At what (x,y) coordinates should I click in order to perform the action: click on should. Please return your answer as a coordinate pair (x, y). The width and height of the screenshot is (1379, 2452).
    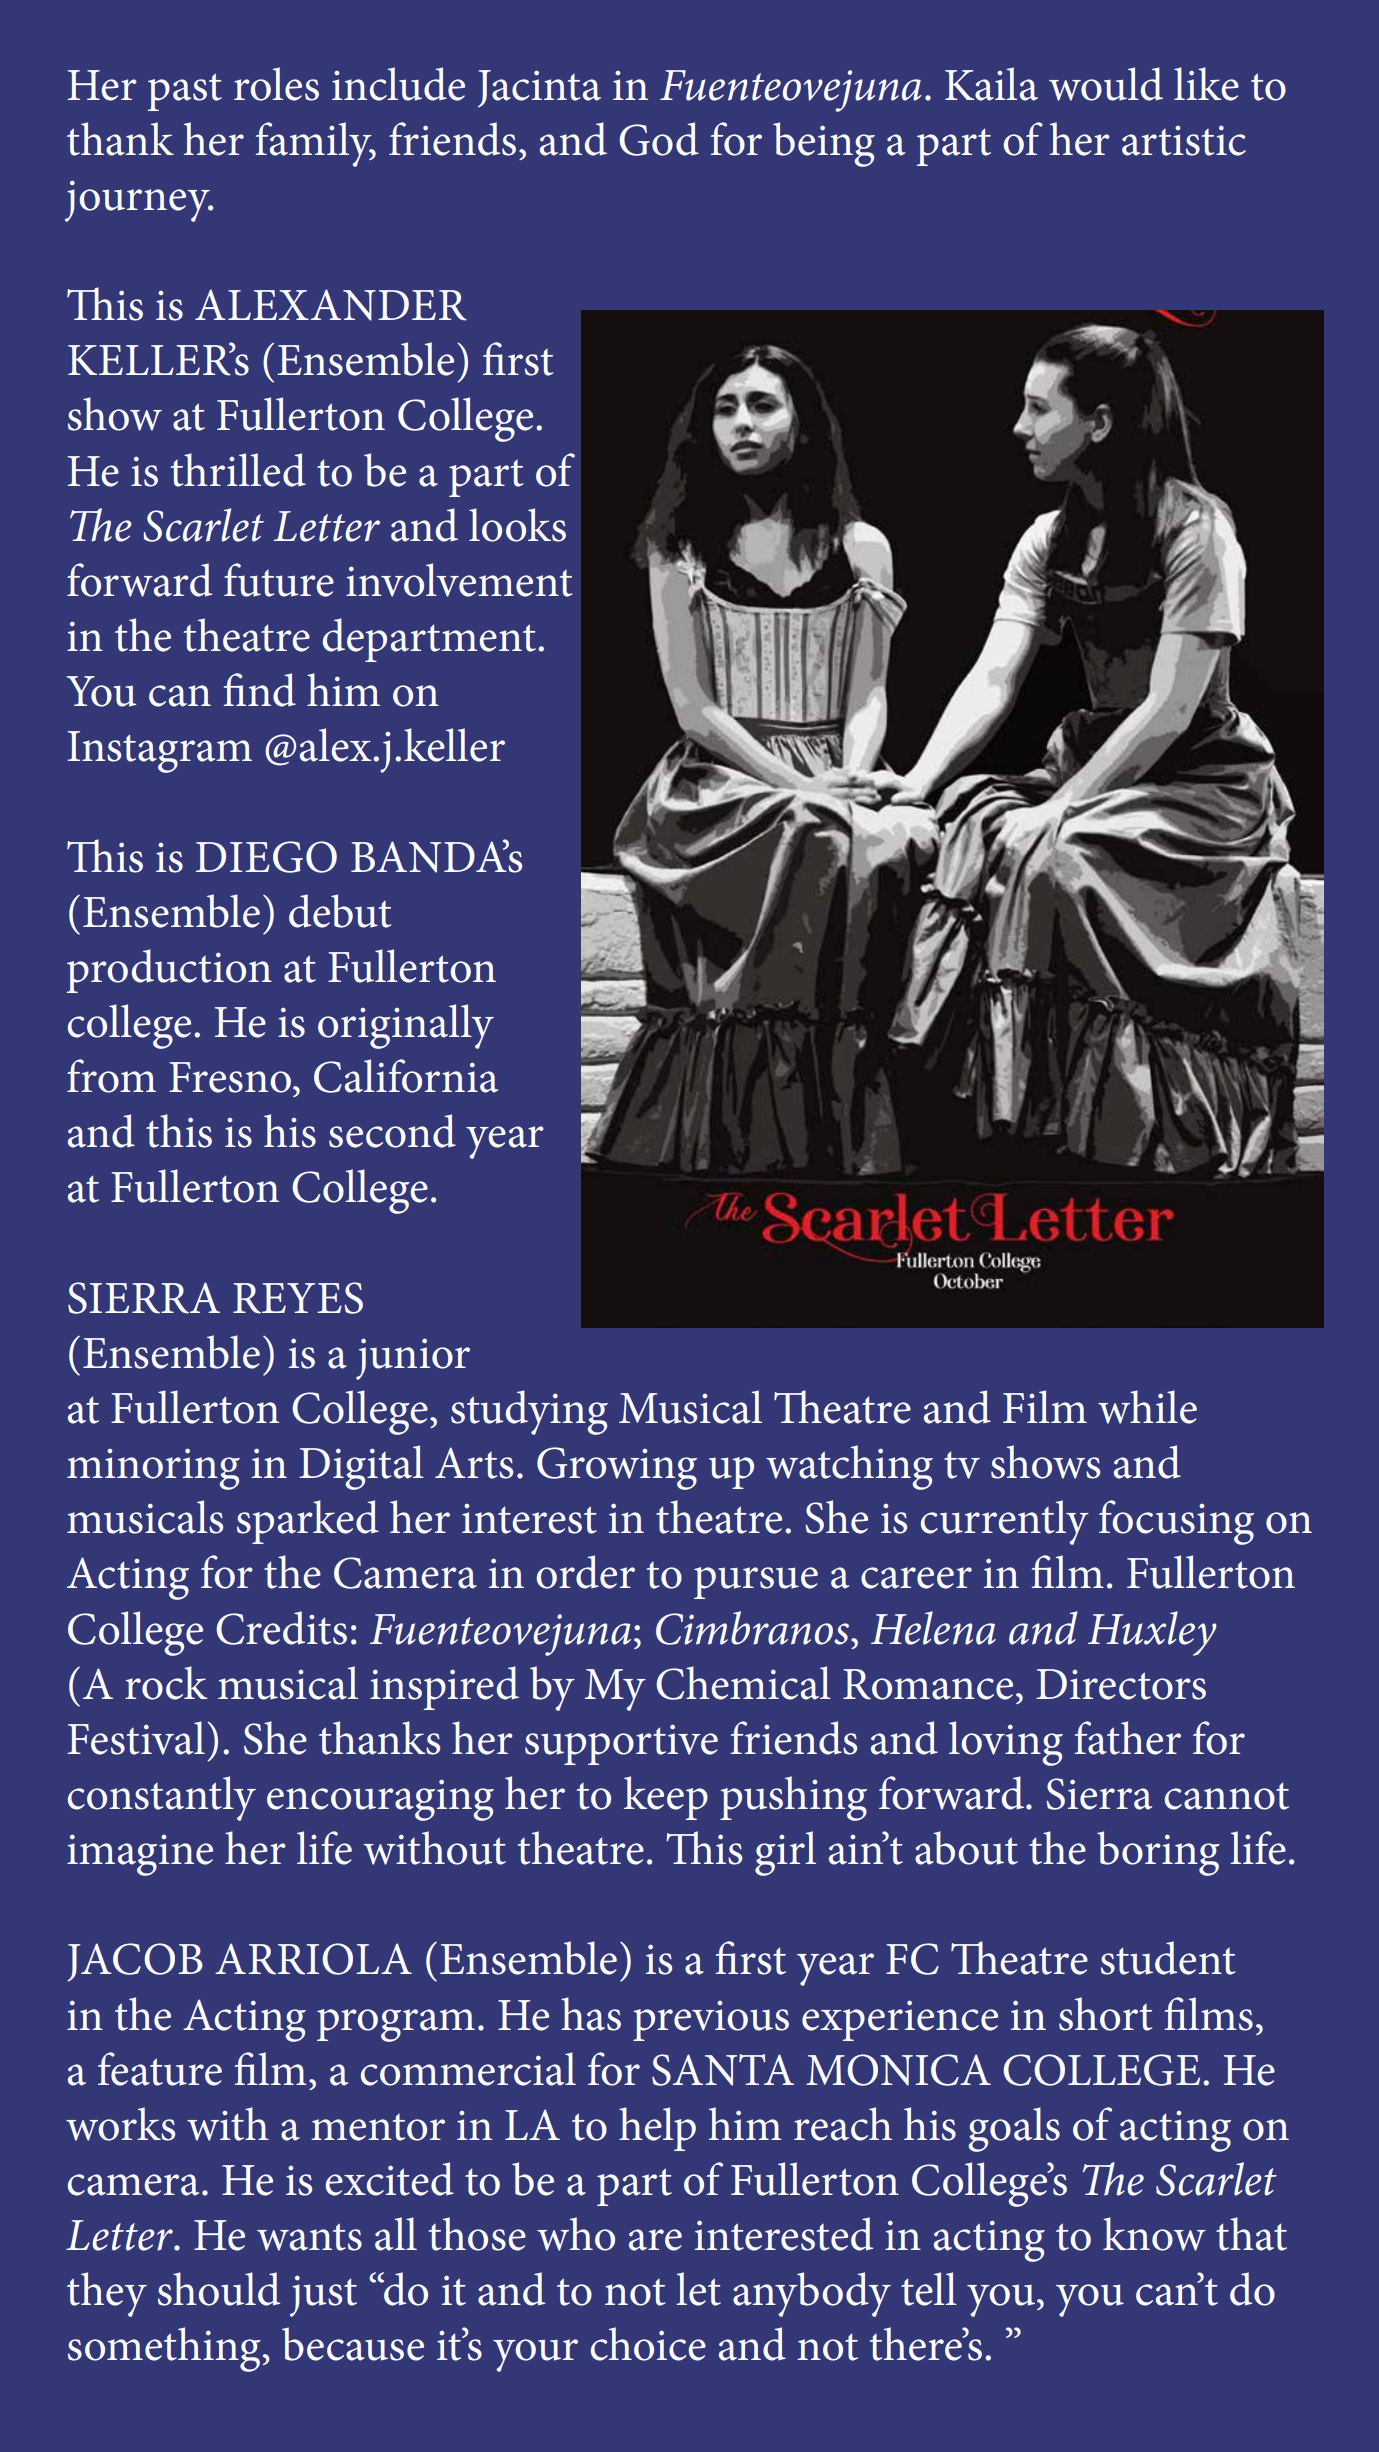
    Looking at the image, I should click on (219, 2289).
